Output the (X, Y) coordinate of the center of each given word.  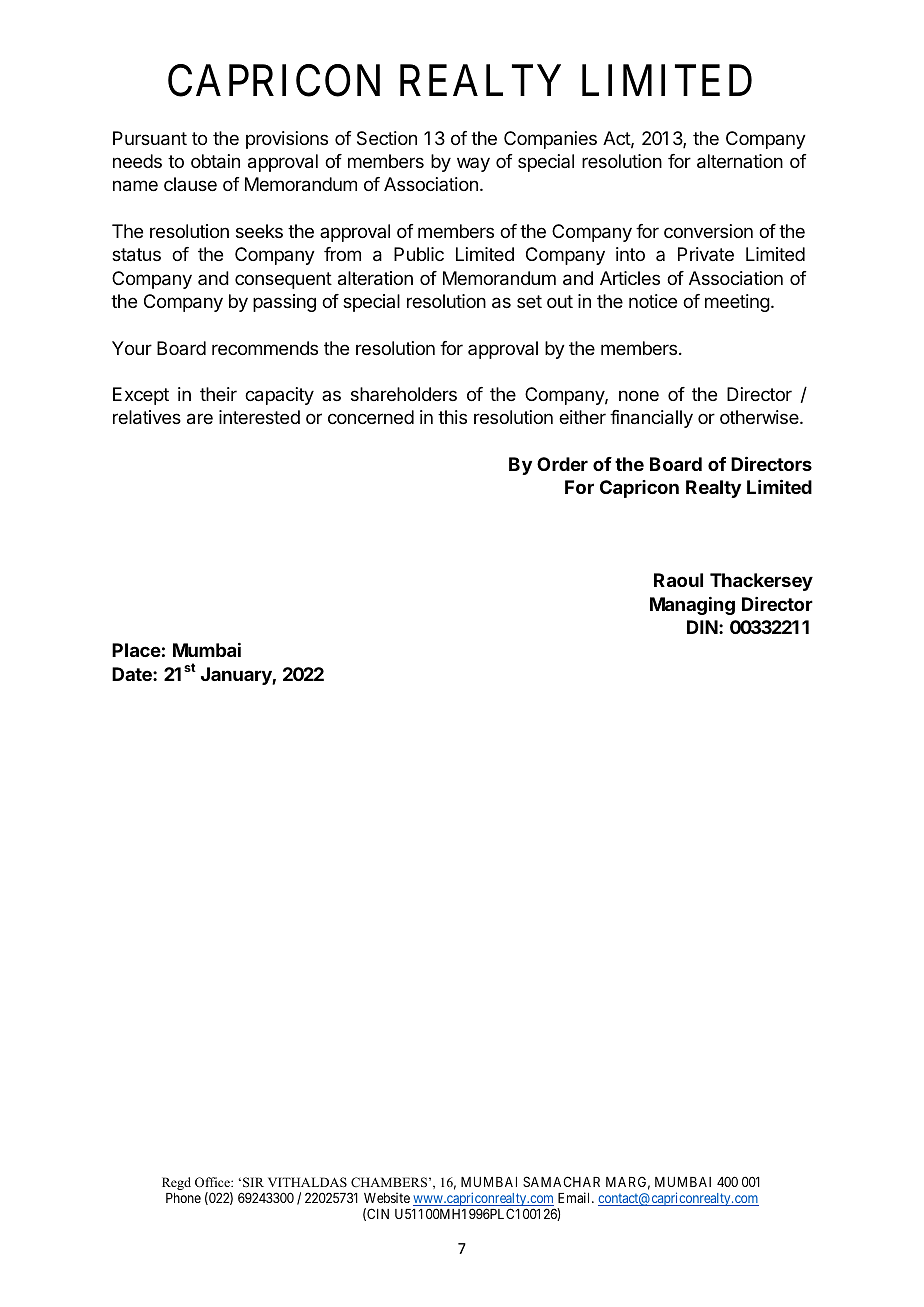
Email (575, 1197)
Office (213, 1182)
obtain (215, 161)
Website (387, 1197)
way (473, 164)
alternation (740, 161)
